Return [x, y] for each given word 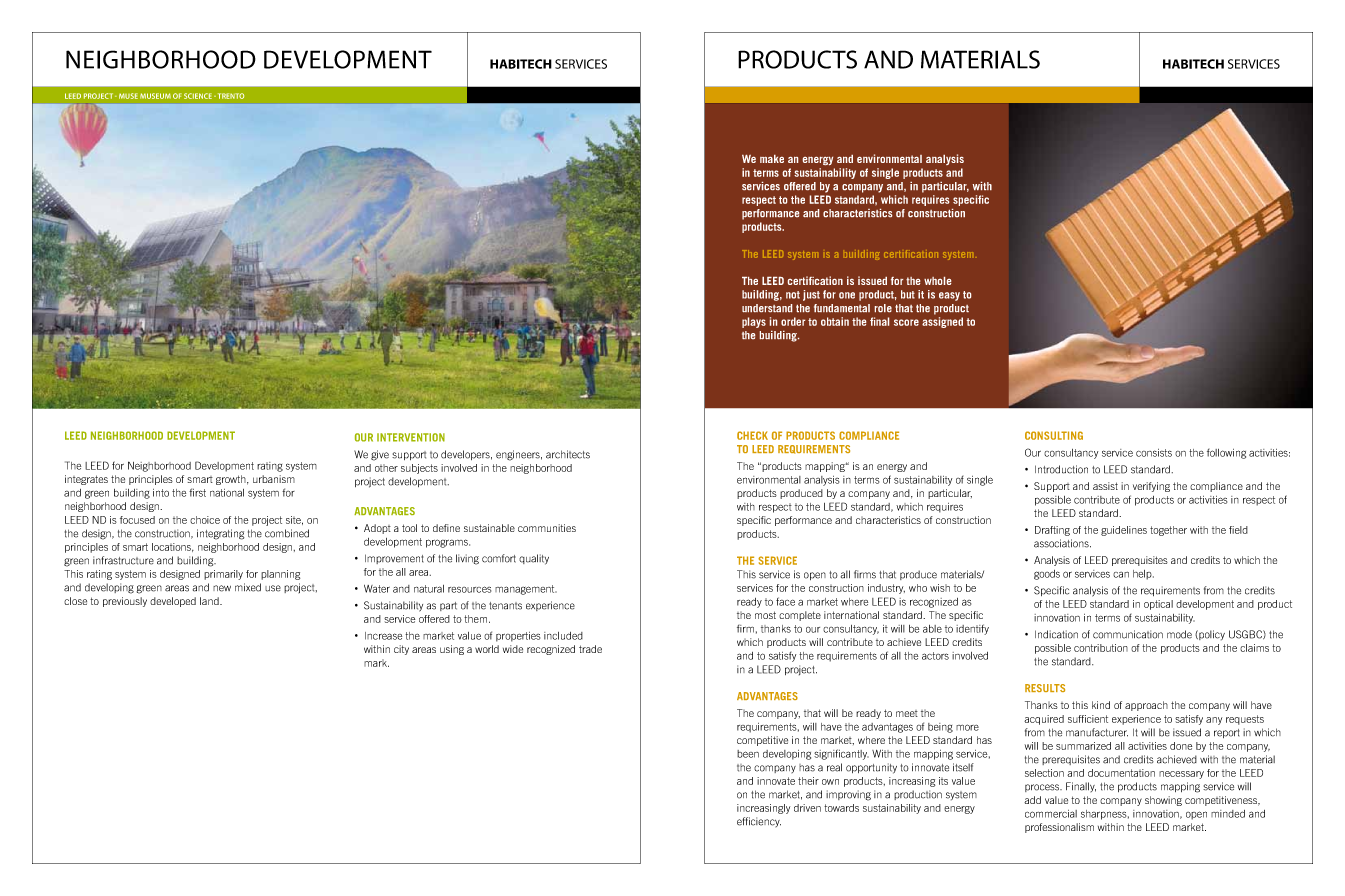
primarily [223, 575]
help [1143, 575]
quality [534, 559]
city [401, 650]
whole [937, 281]
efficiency [759, 822]
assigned [942, 322]
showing [1163, 801]
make [772, 159]
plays [754, 322]
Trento [229, 96]
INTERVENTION [411, 437]
